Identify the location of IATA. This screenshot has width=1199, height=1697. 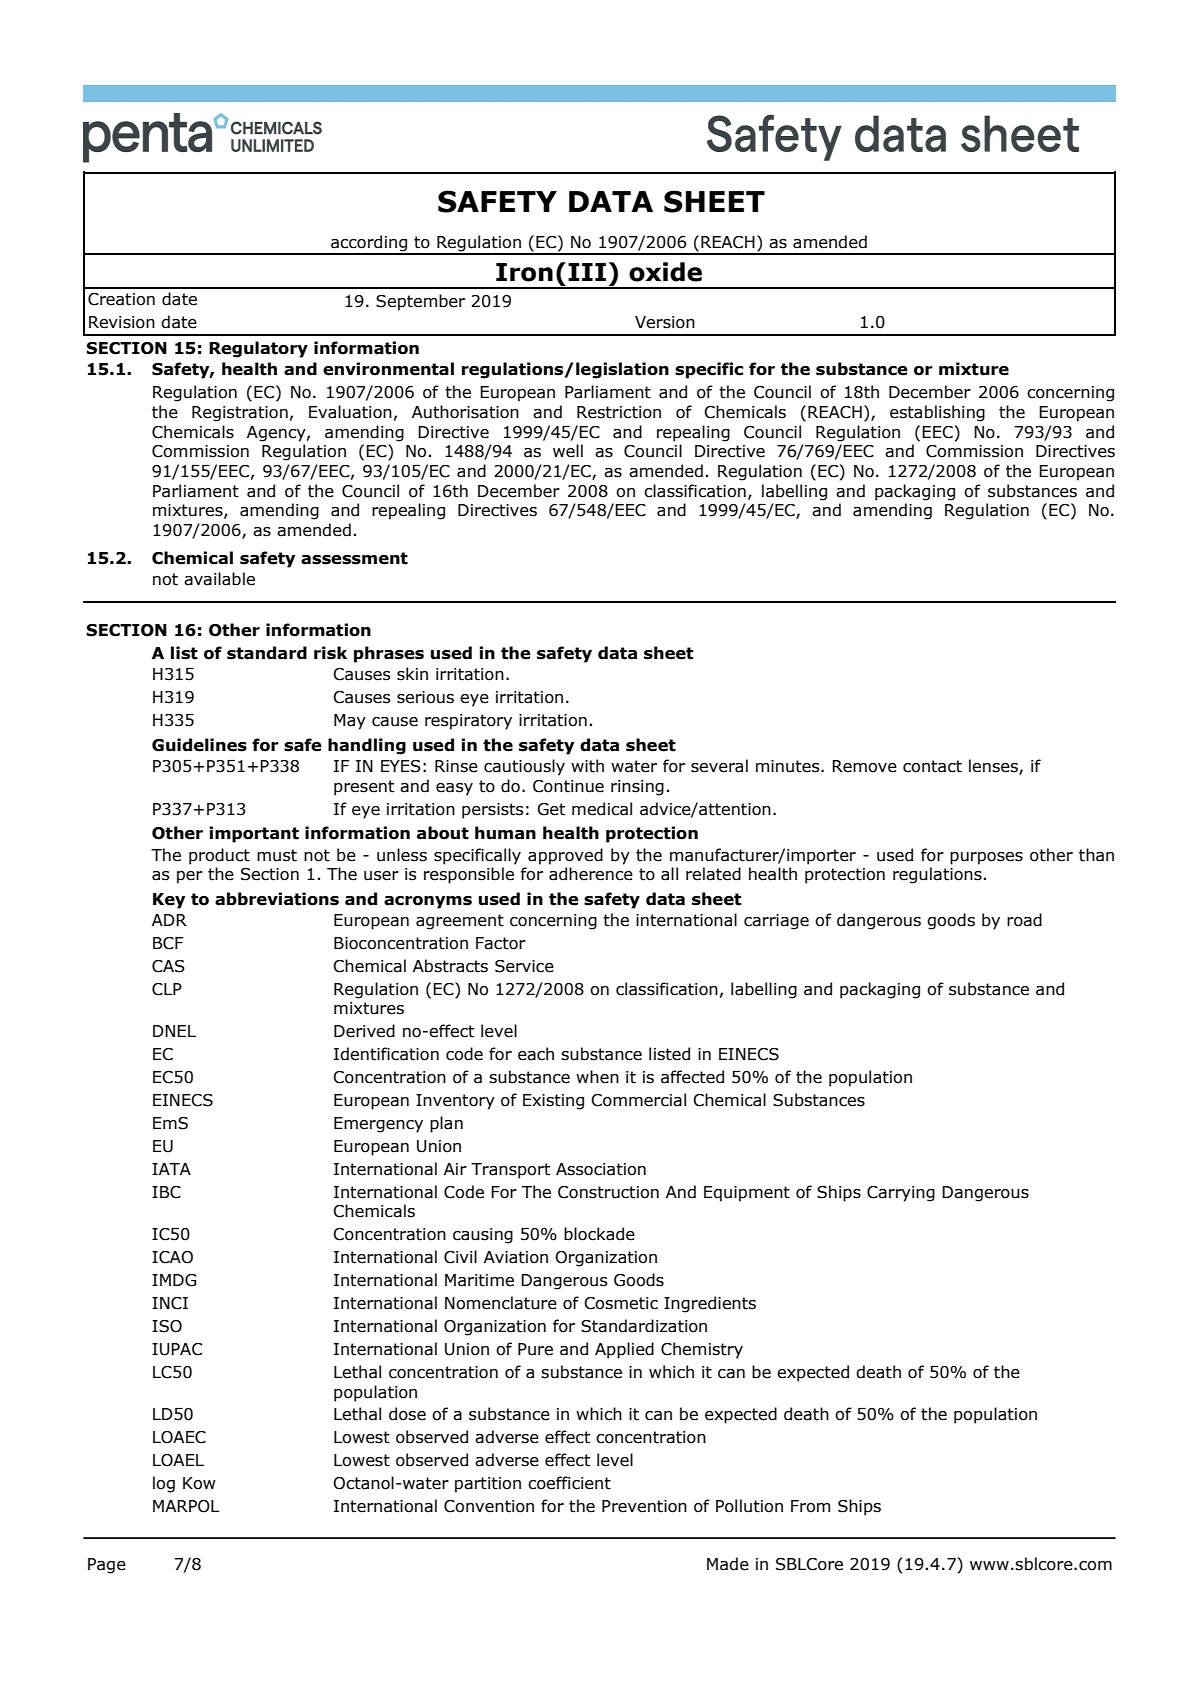
(171, 1169).
